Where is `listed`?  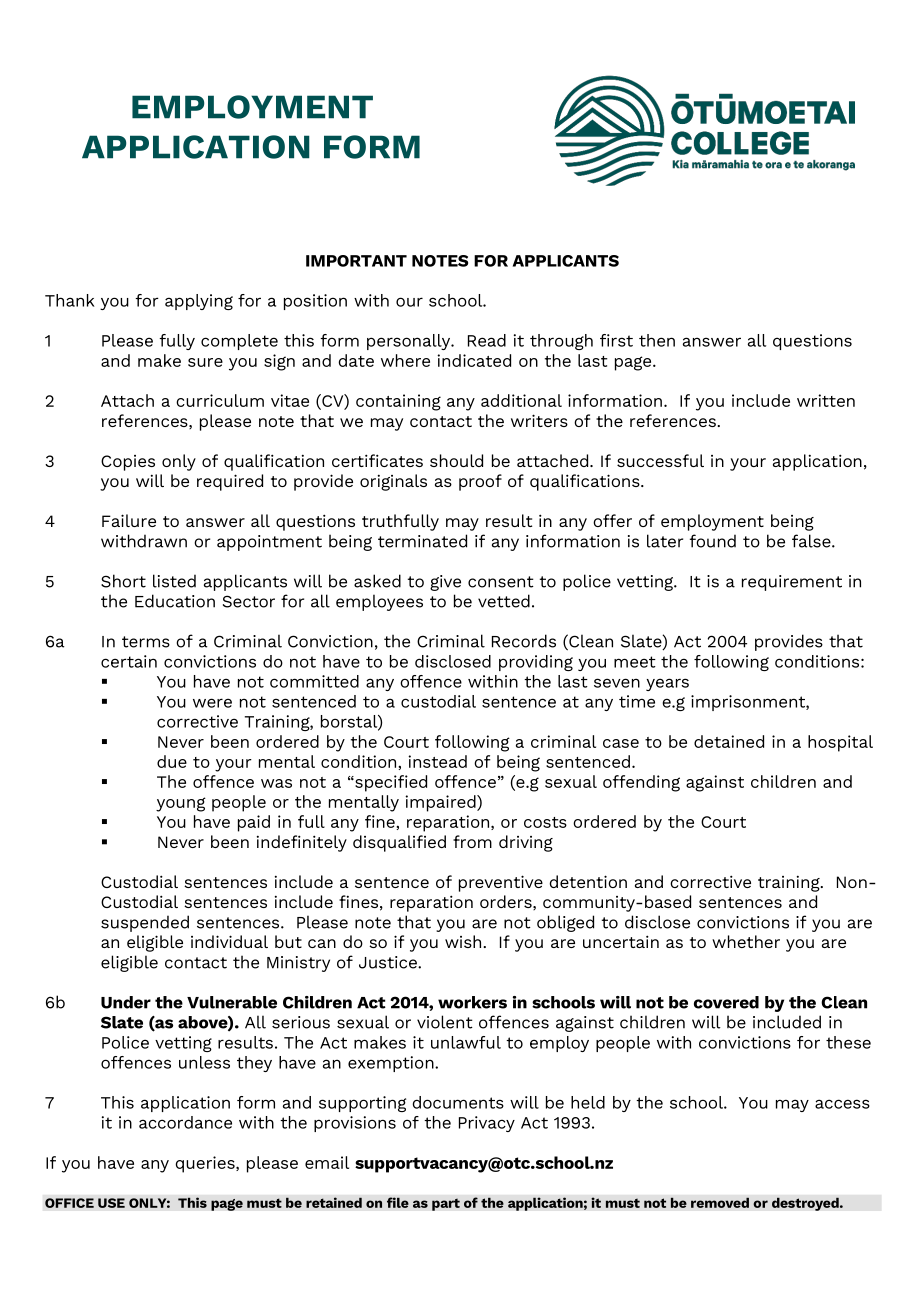 listed is located at coordinates (174, 581).
